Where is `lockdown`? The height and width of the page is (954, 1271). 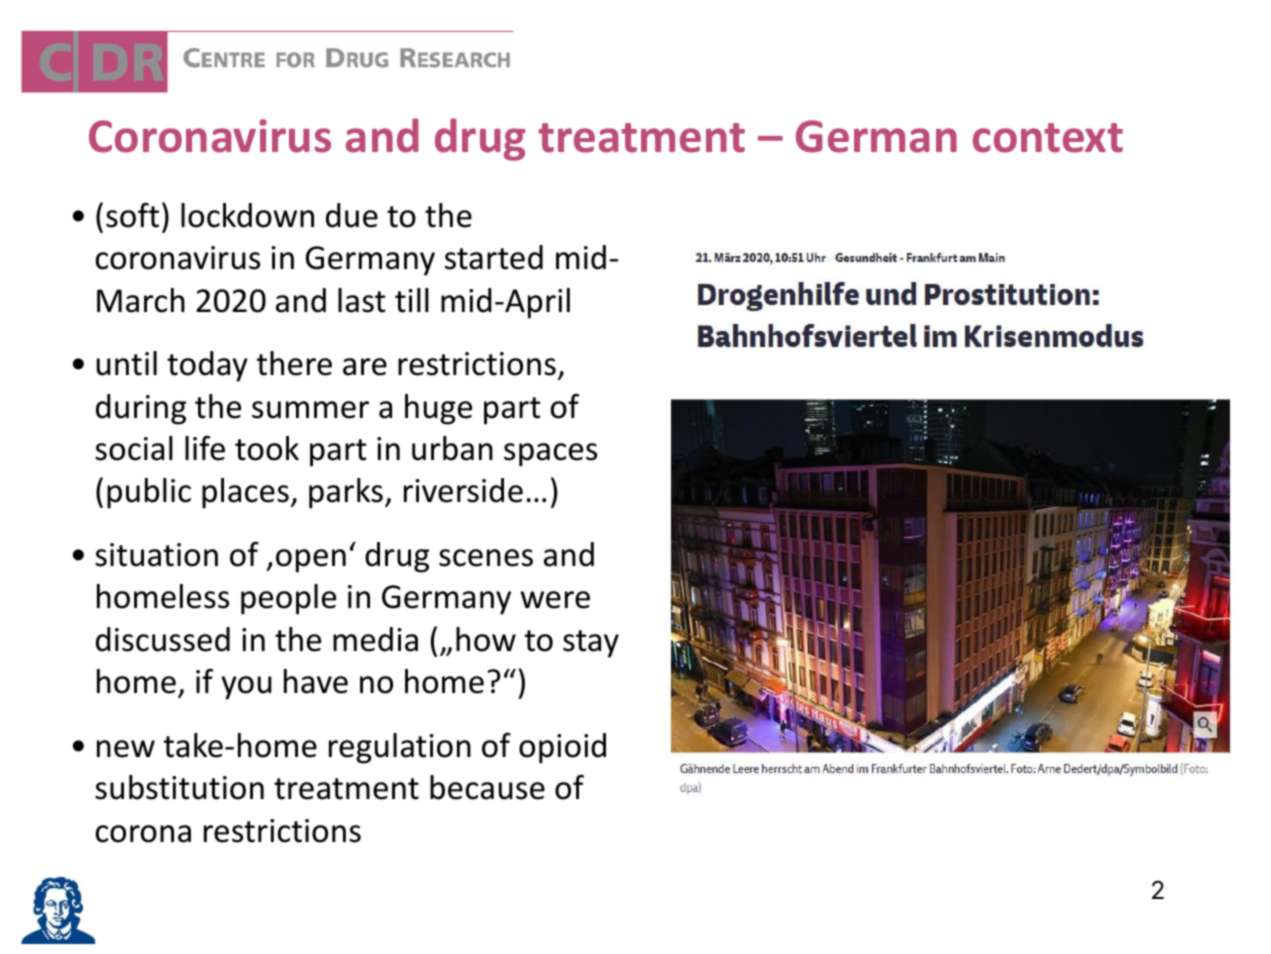
lockdown is located at coordinates (247, 215).
